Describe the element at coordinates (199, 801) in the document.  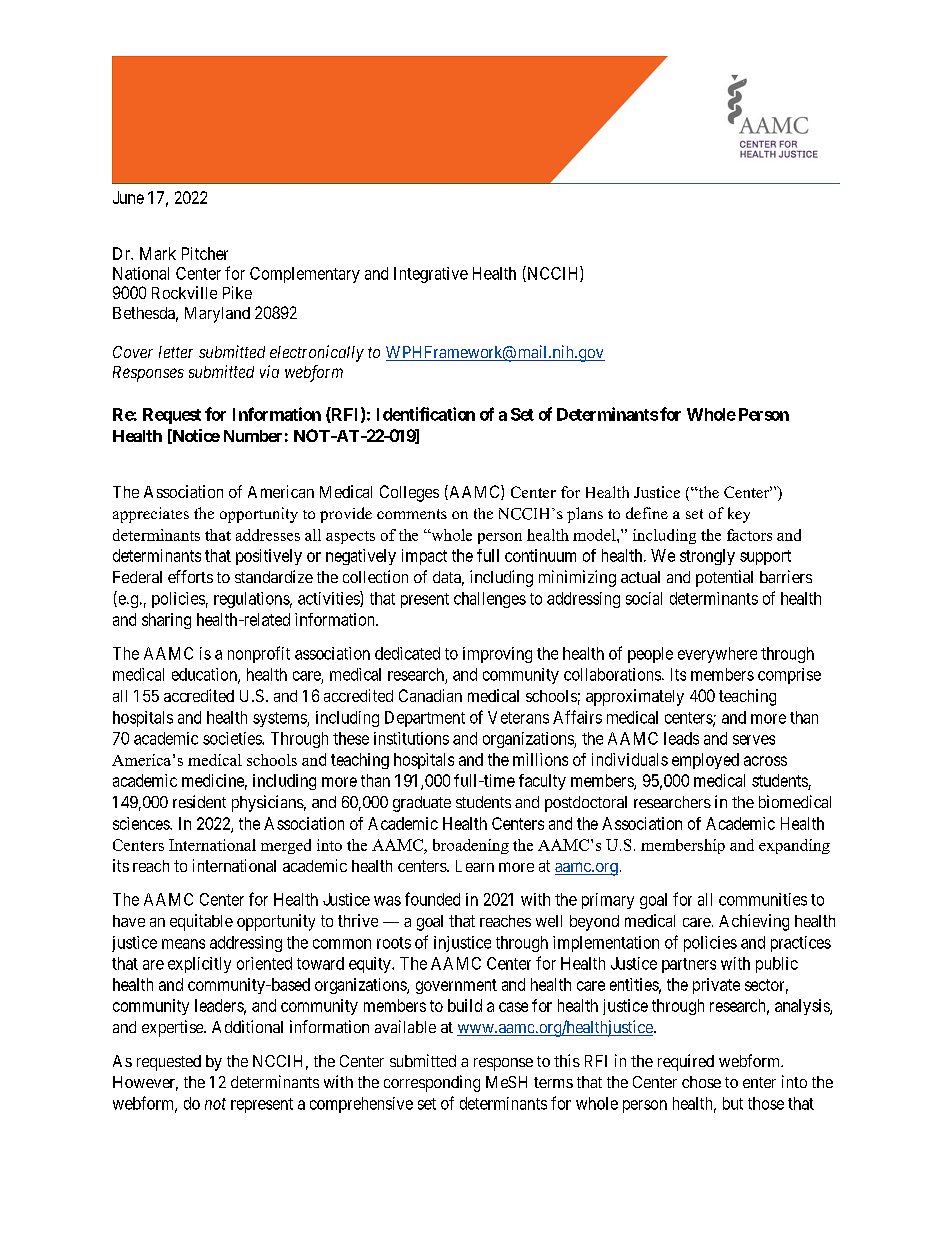
I see `resident` at that location.
